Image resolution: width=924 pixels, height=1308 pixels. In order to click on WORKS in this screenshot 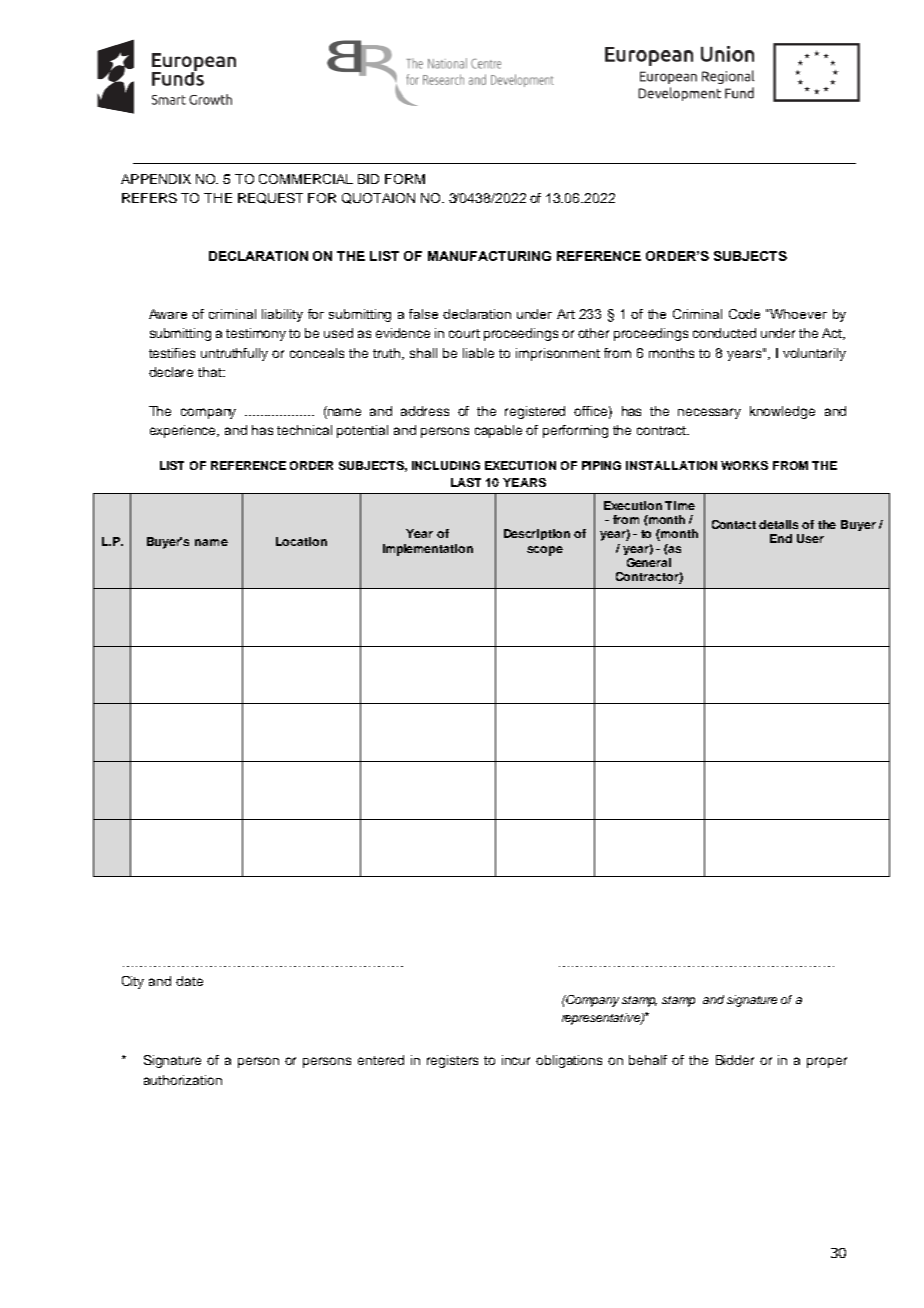, I will do `click(744, 465)`.
